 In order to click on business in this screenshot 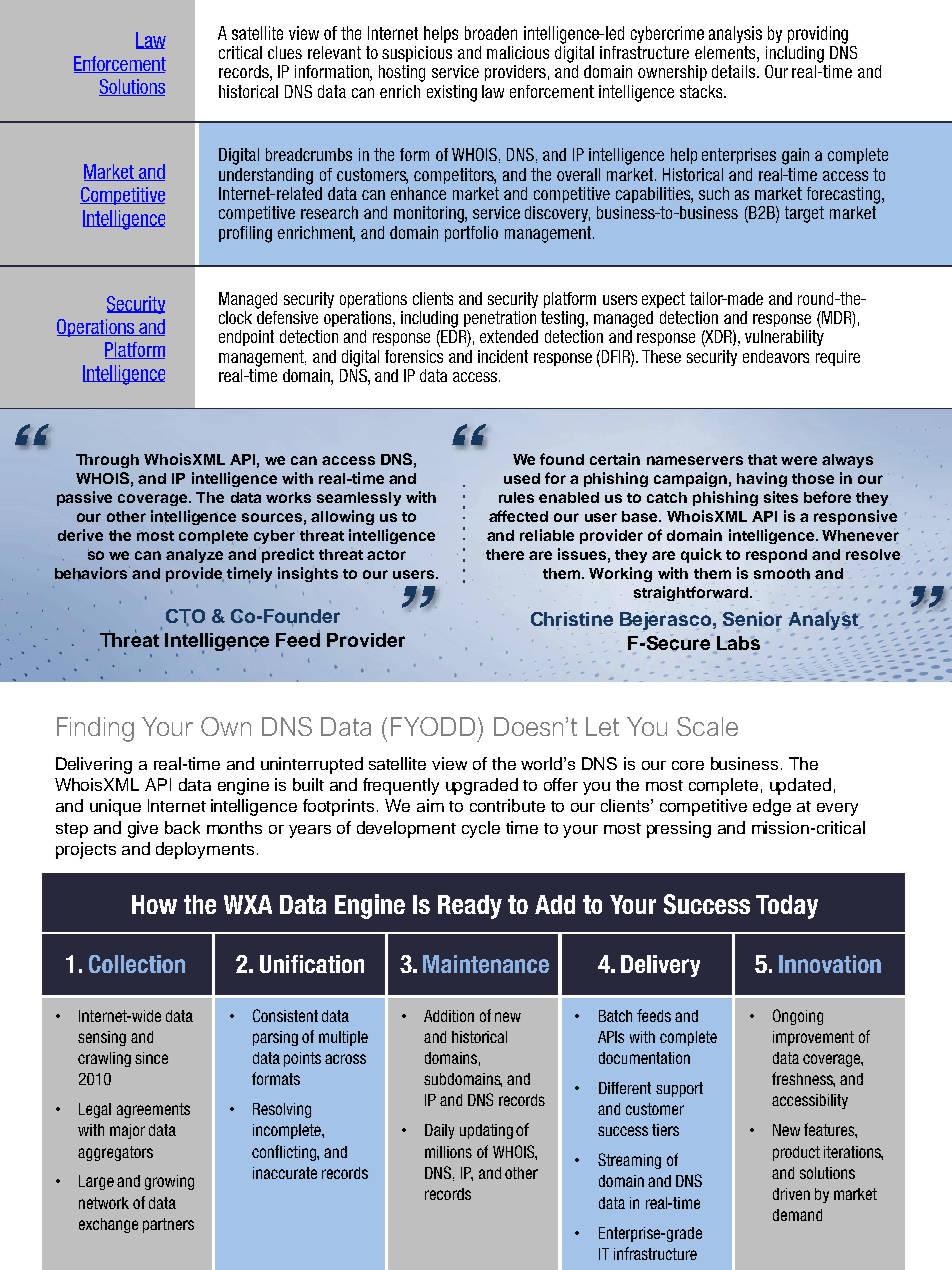, I will do `click(744, 763)`.
